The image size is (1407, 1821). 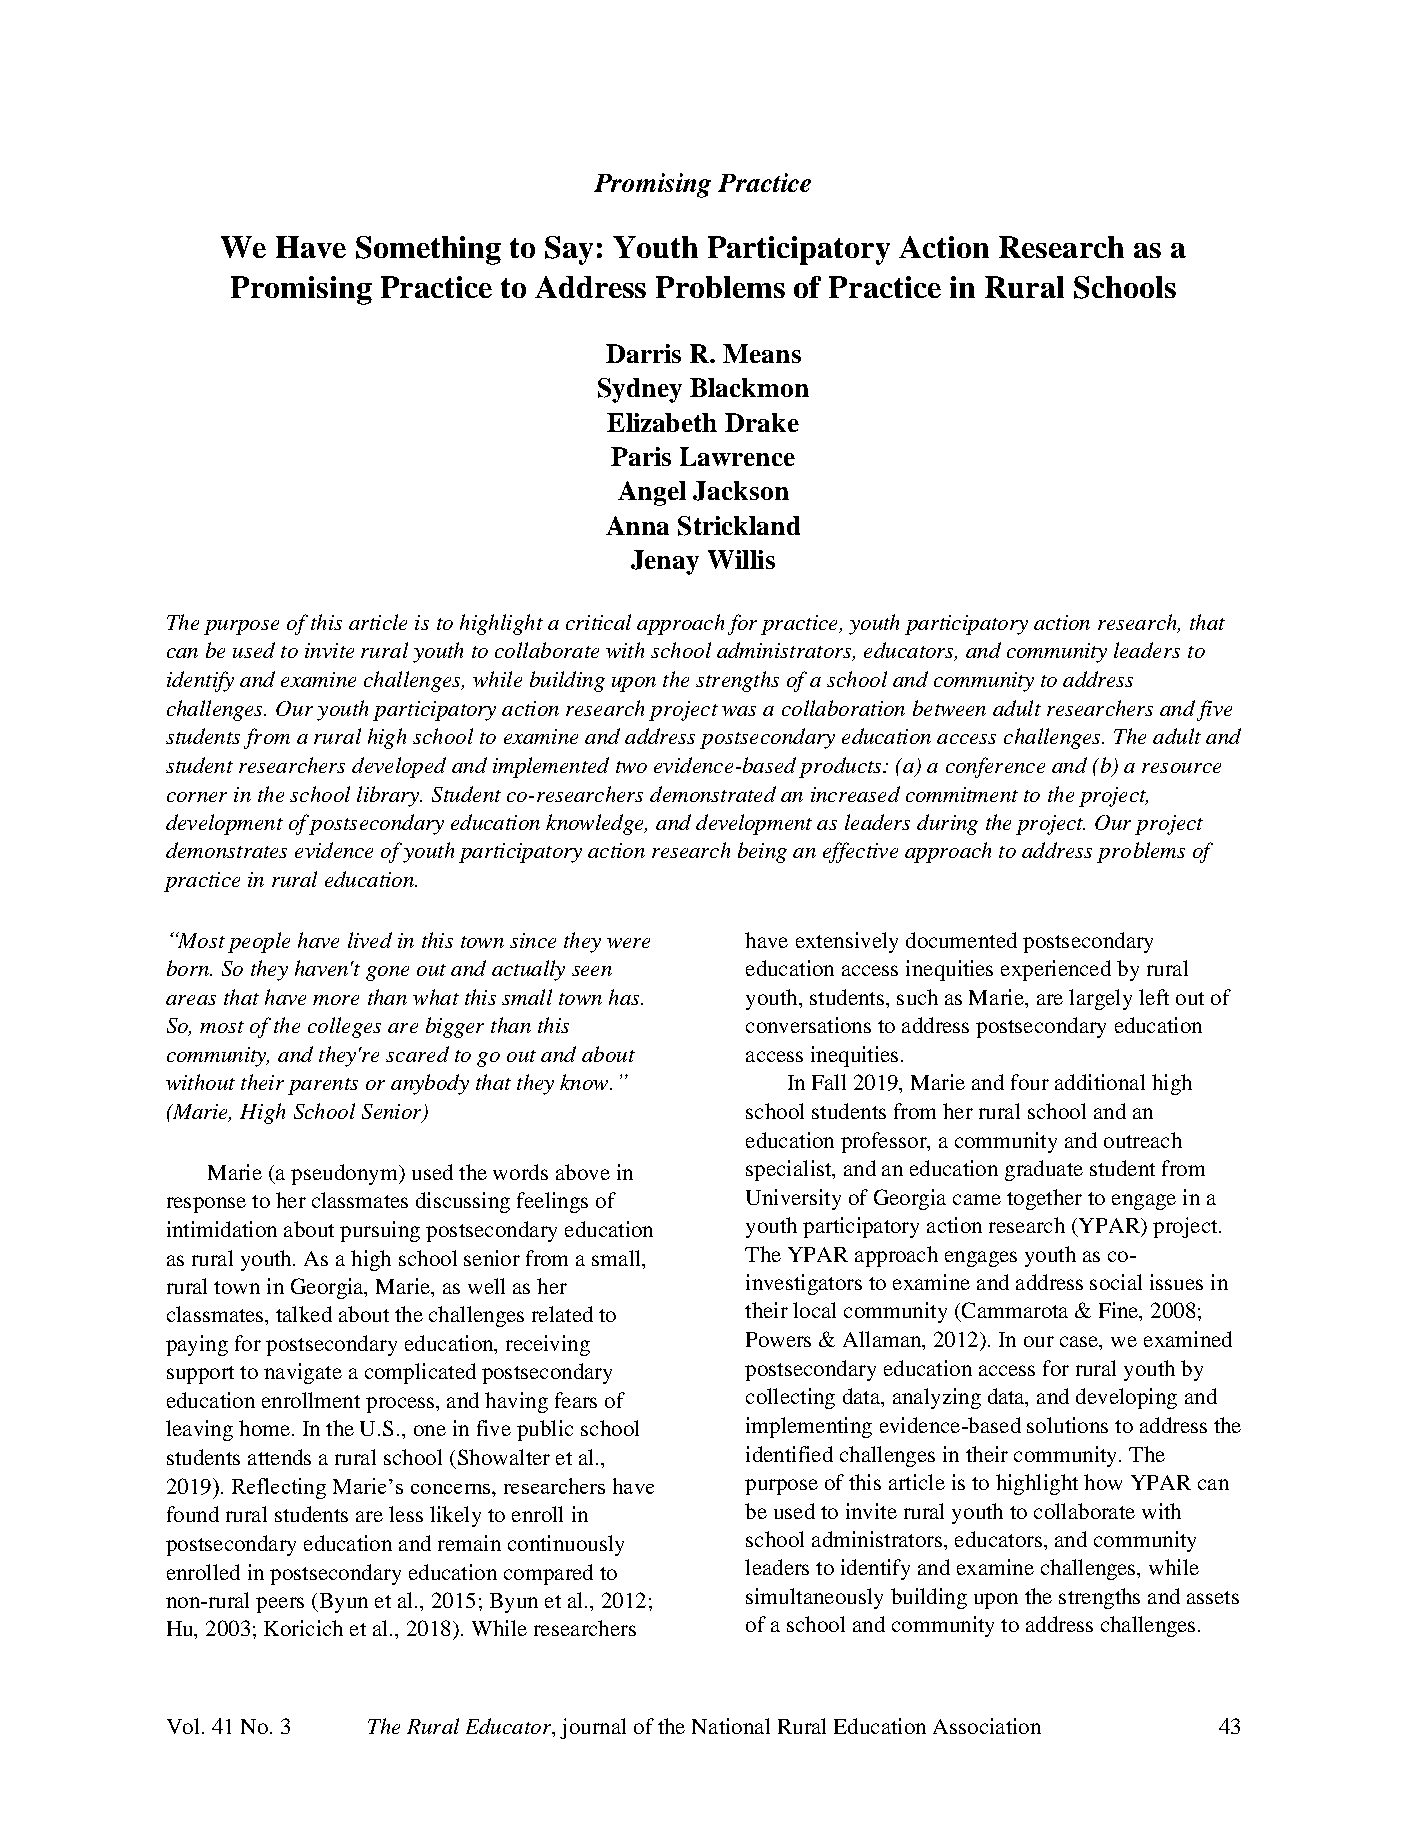 I want to click on critical, so click(x=598, y=622).
